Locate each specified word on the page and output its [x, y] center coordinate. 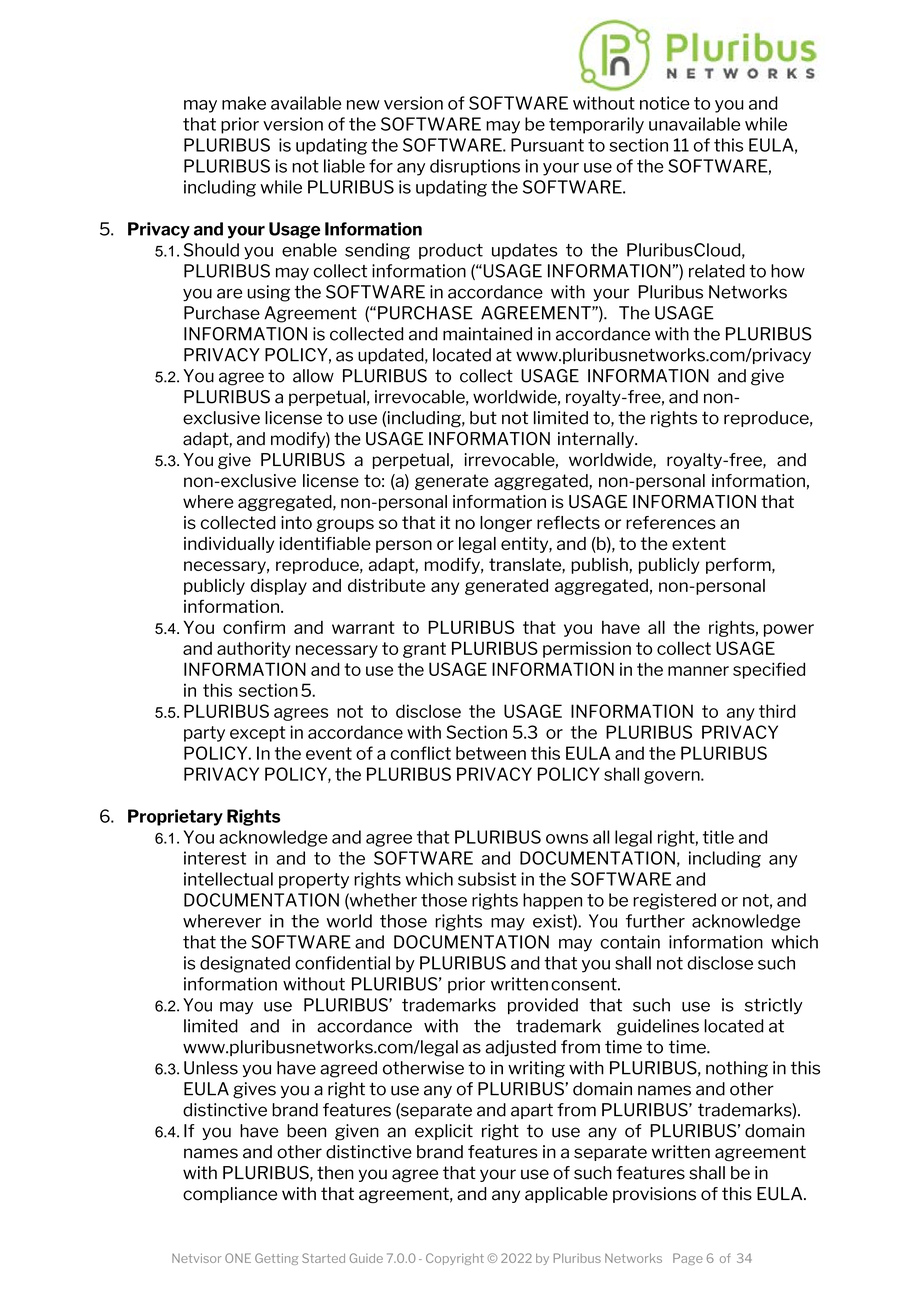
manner [698, 671]
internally [597, 440]
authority [254, 649]
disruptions [475, 167]
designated [245, 964]
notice [665, 103]
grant [424, 650]
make [244, 103]
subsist [487, 879]
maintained [487, 334]
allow [313, 376]
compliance [230, 1195]
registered [674, 901]
